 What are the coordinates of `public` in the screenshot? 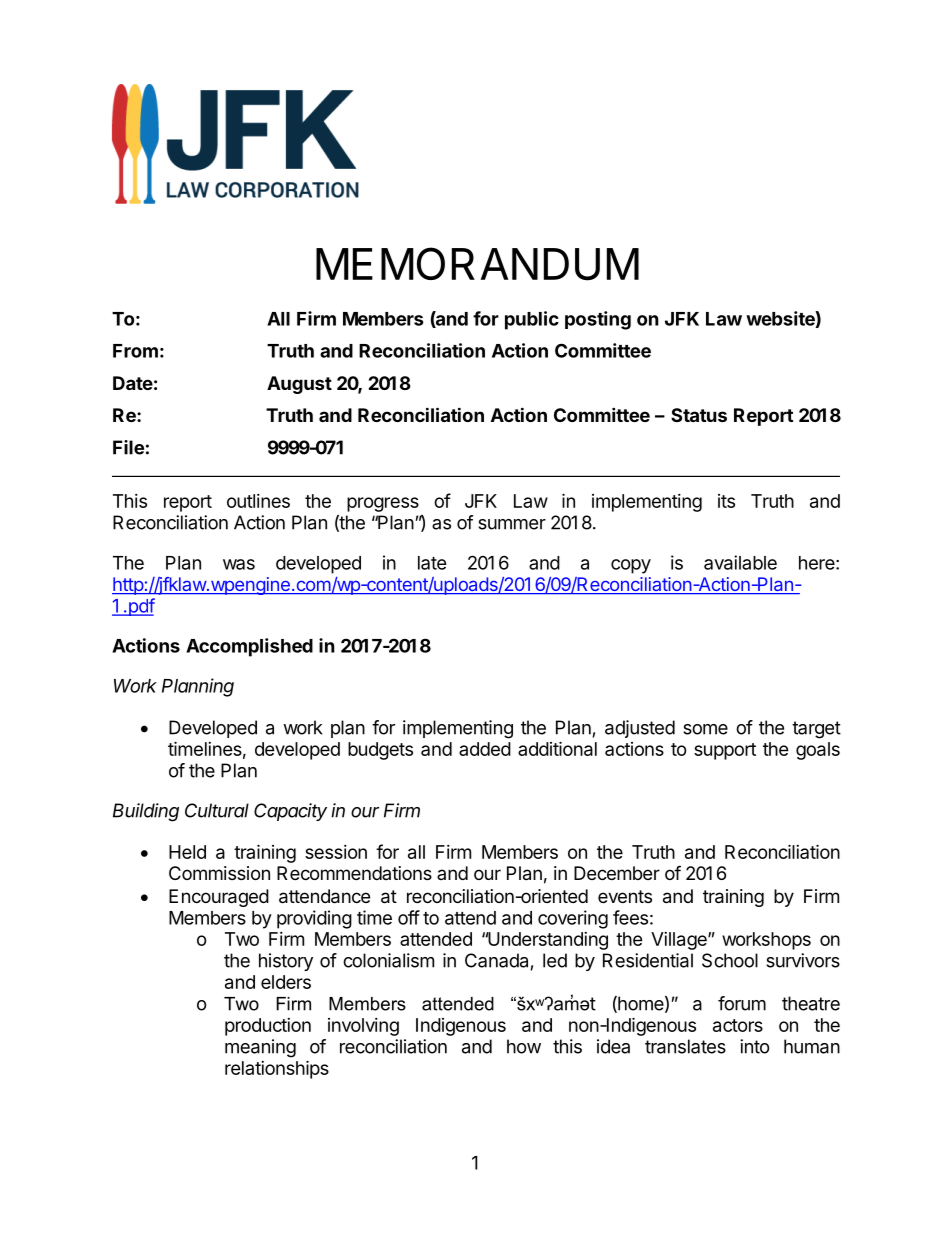 It's located at (532, 320).
